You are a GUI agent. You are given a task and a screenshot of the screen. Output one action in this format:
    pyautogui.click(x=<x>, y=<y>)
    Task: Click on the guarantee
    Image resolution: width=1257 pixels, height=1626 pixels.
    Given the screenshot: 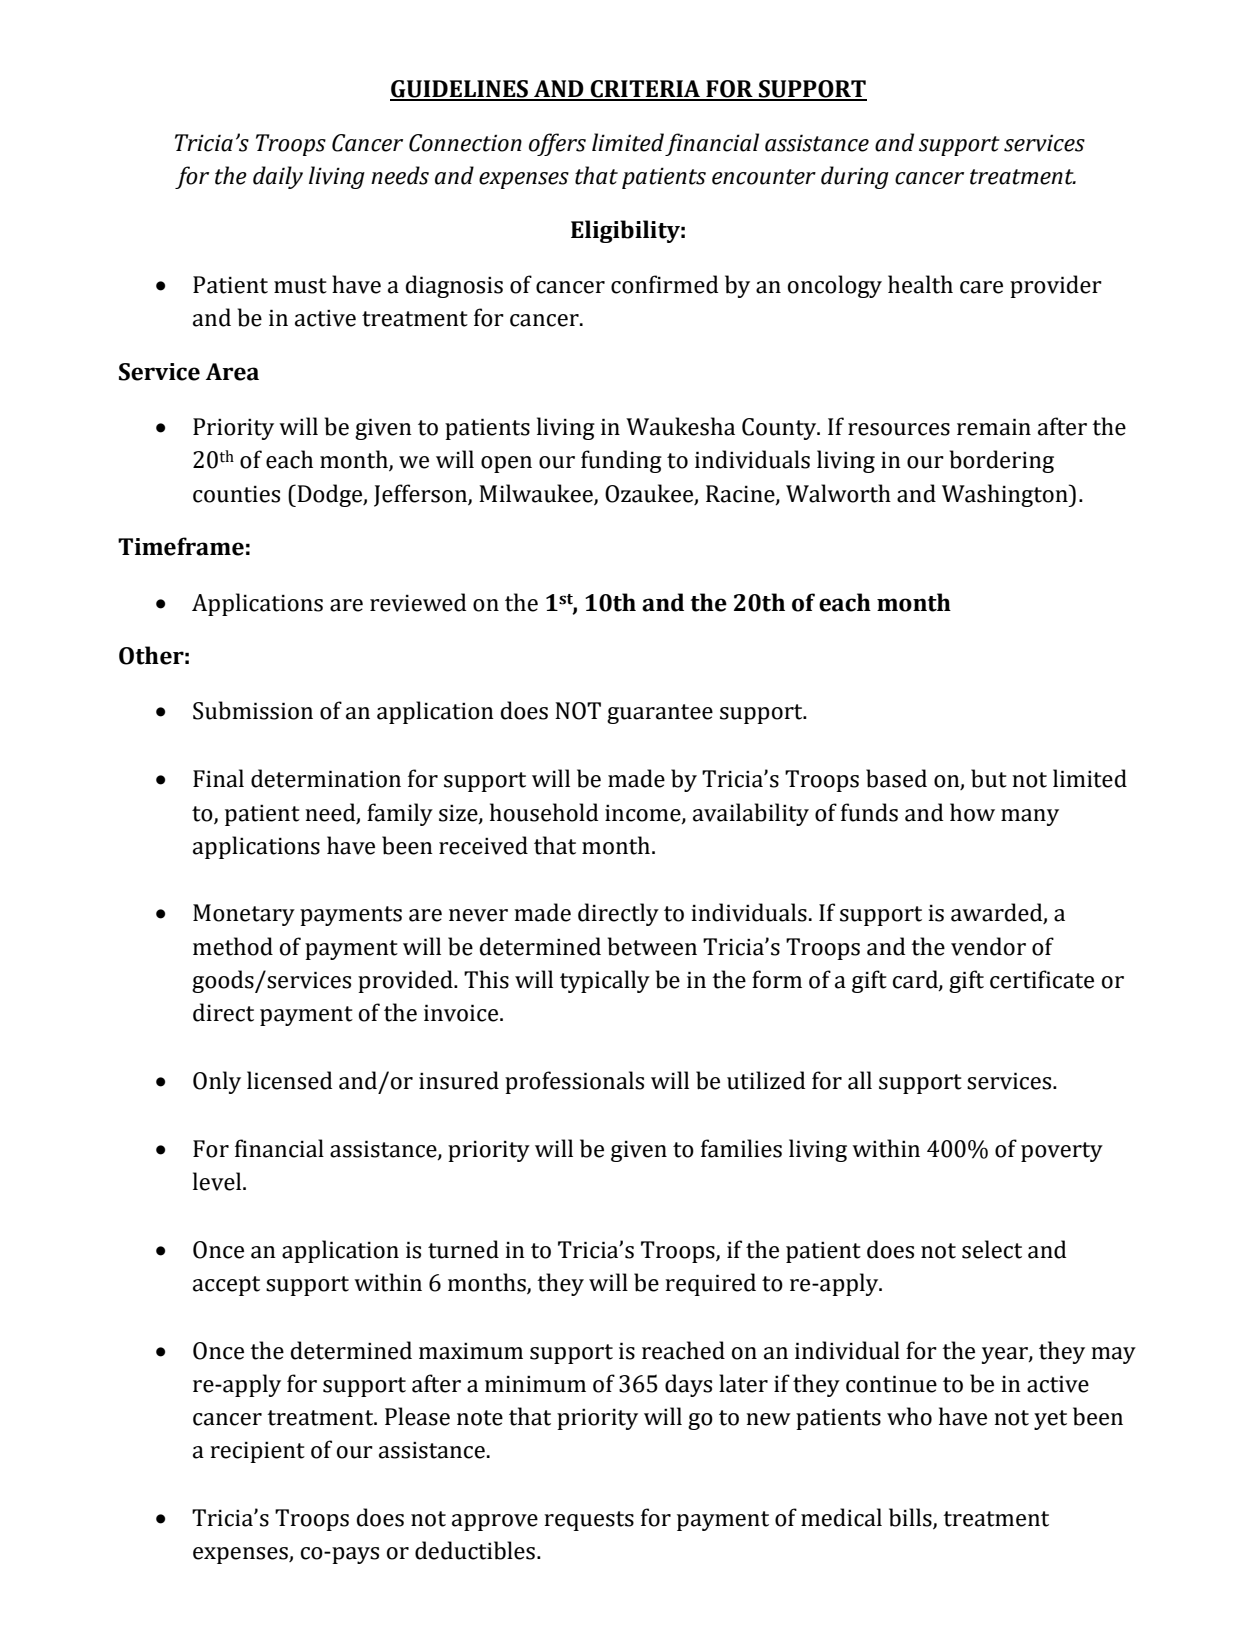 What is the action you would take?
    pyautogui.click(x=660, y=714)
